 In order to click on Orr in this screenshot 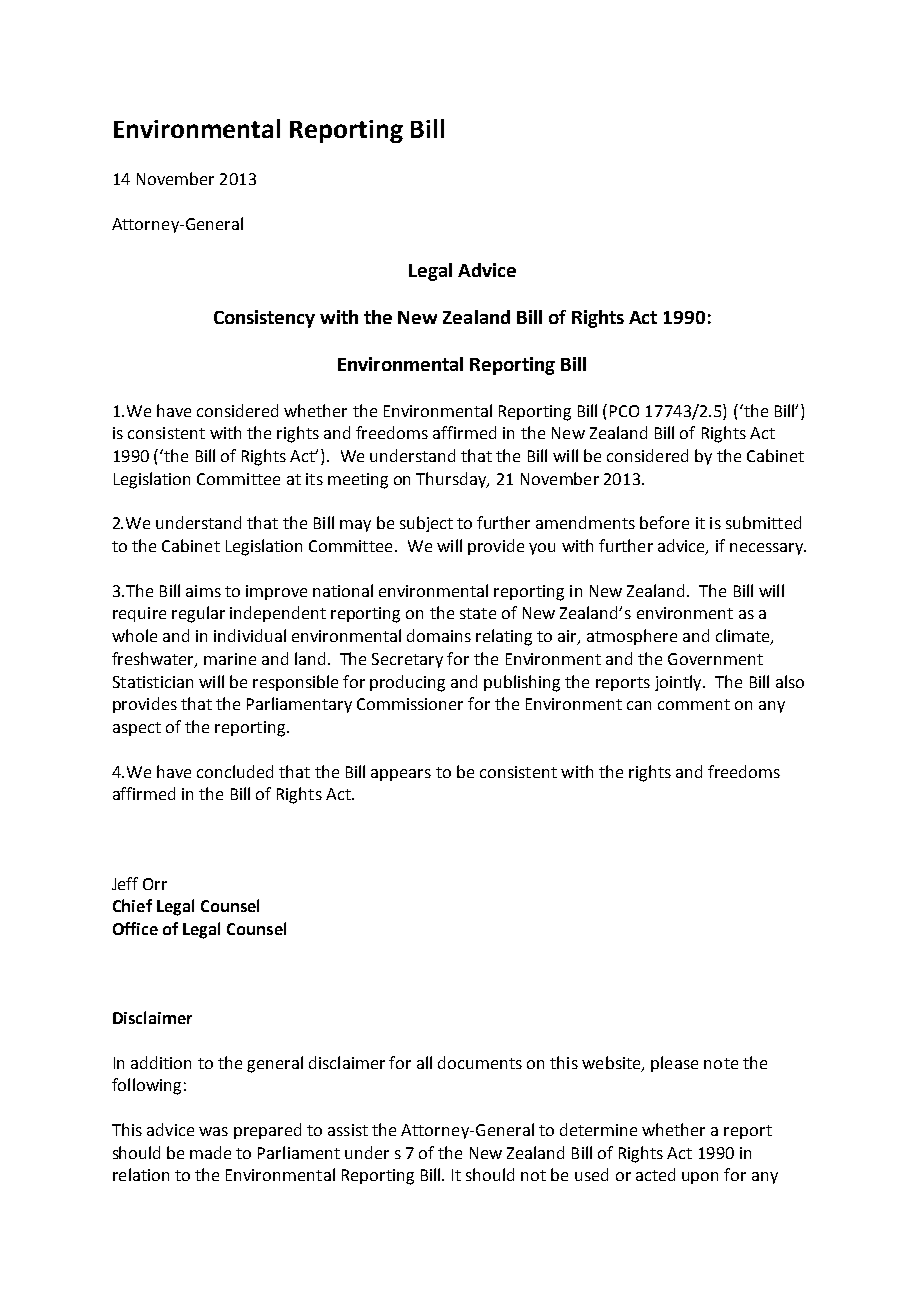, I will do `click(155, 884)`.
